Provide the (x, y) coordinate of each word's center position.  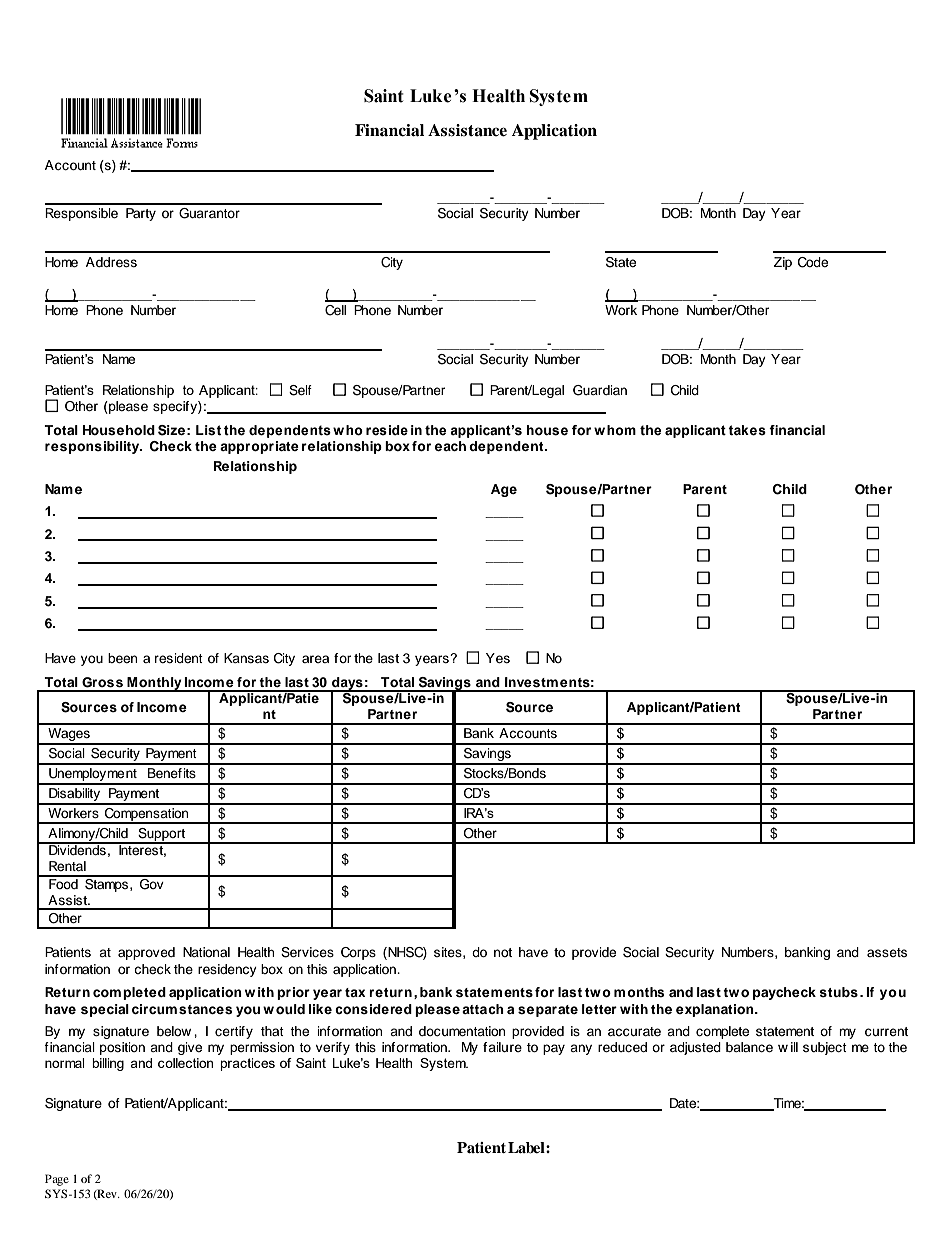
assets (887, 952)
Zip (783, 263)
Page (57, 1180)
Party (141, 214)
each (450, 446)
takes (747, 430)
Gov (152, 883)
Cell (335, 310)
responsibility (93, 447)
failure (502, 1047)
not (503, 952)
